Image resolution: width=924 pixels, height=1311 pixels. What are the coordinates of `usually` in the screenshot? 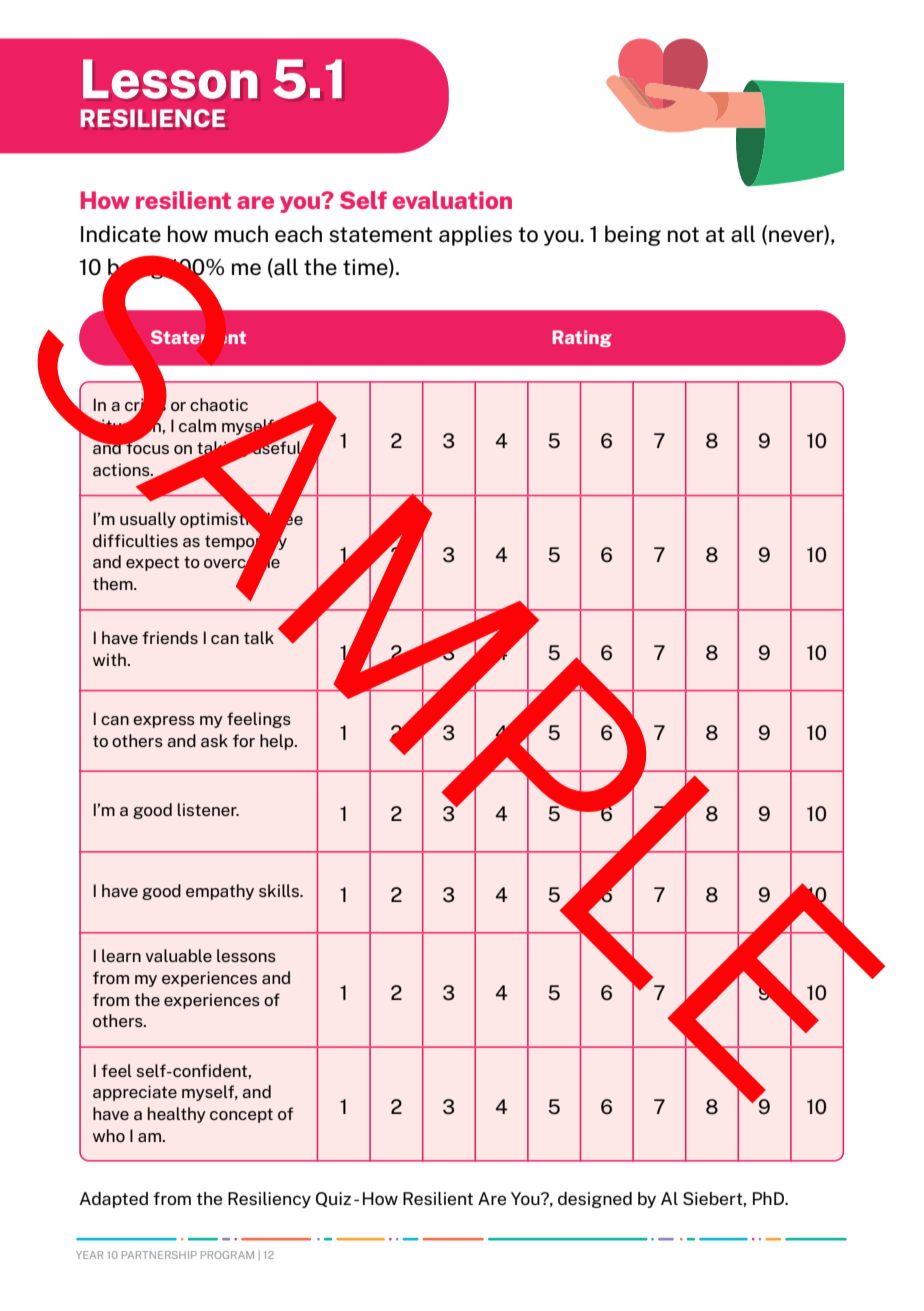 It's located at (148, 520).
